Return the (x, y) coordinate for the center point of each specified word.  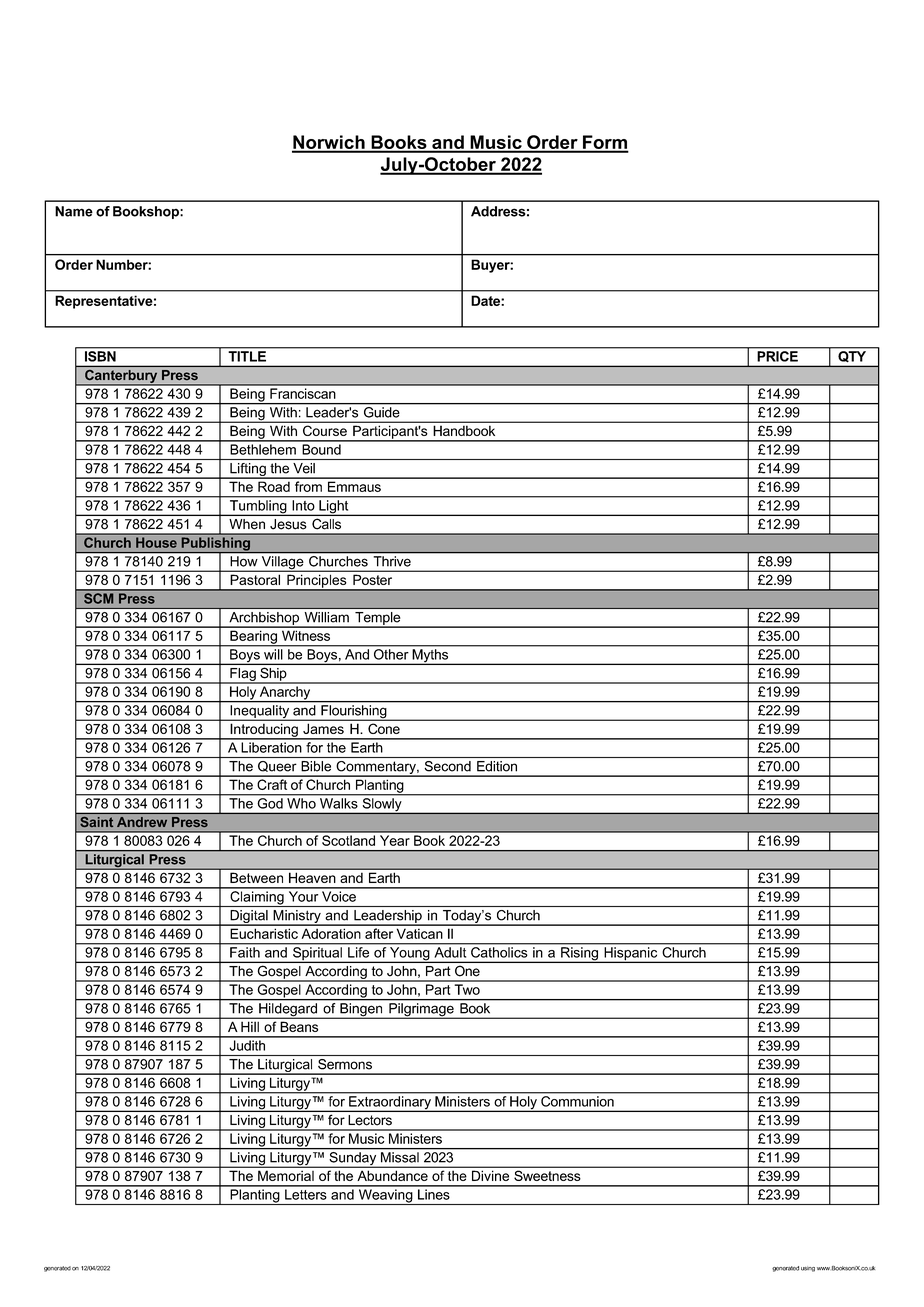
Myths (430, 657)
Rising (579, 955)
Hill (250, 1027)
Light (334, 508)
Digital (249, 918)
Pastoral (255, 580)
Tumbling (258, 508)
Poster (372, 580)
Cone (384, 729)
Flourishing (354, 713)
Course (325, 431)
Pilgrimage (421, 1011)
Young (410, 955)
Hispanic (631, 955)
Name (74, 211)
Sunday (353, 1160)
